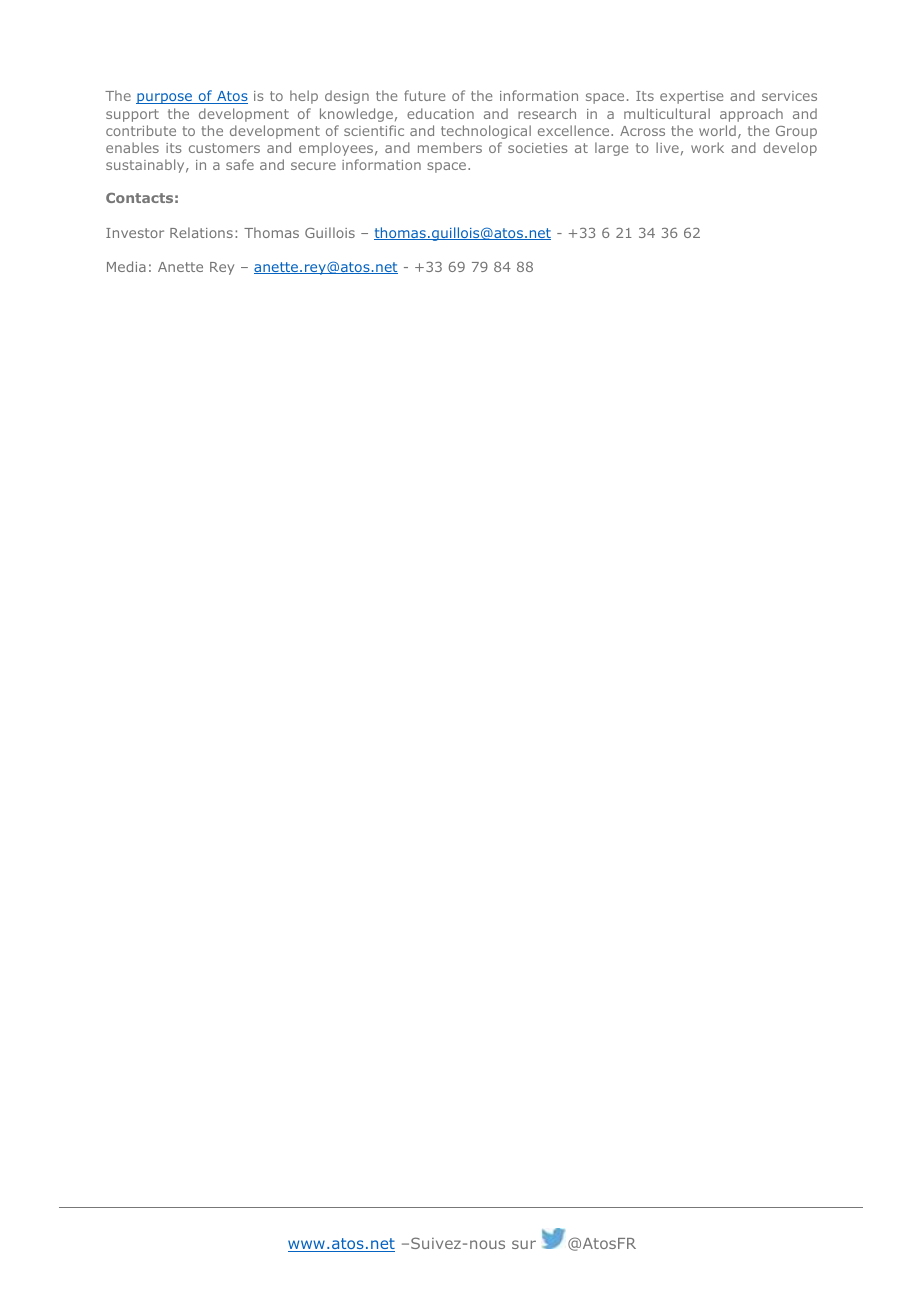 This page has height=1308, width=924. What do you see at coordinates (126, 266) in the page?
I see `Media` at bounding box center [126, 266].
